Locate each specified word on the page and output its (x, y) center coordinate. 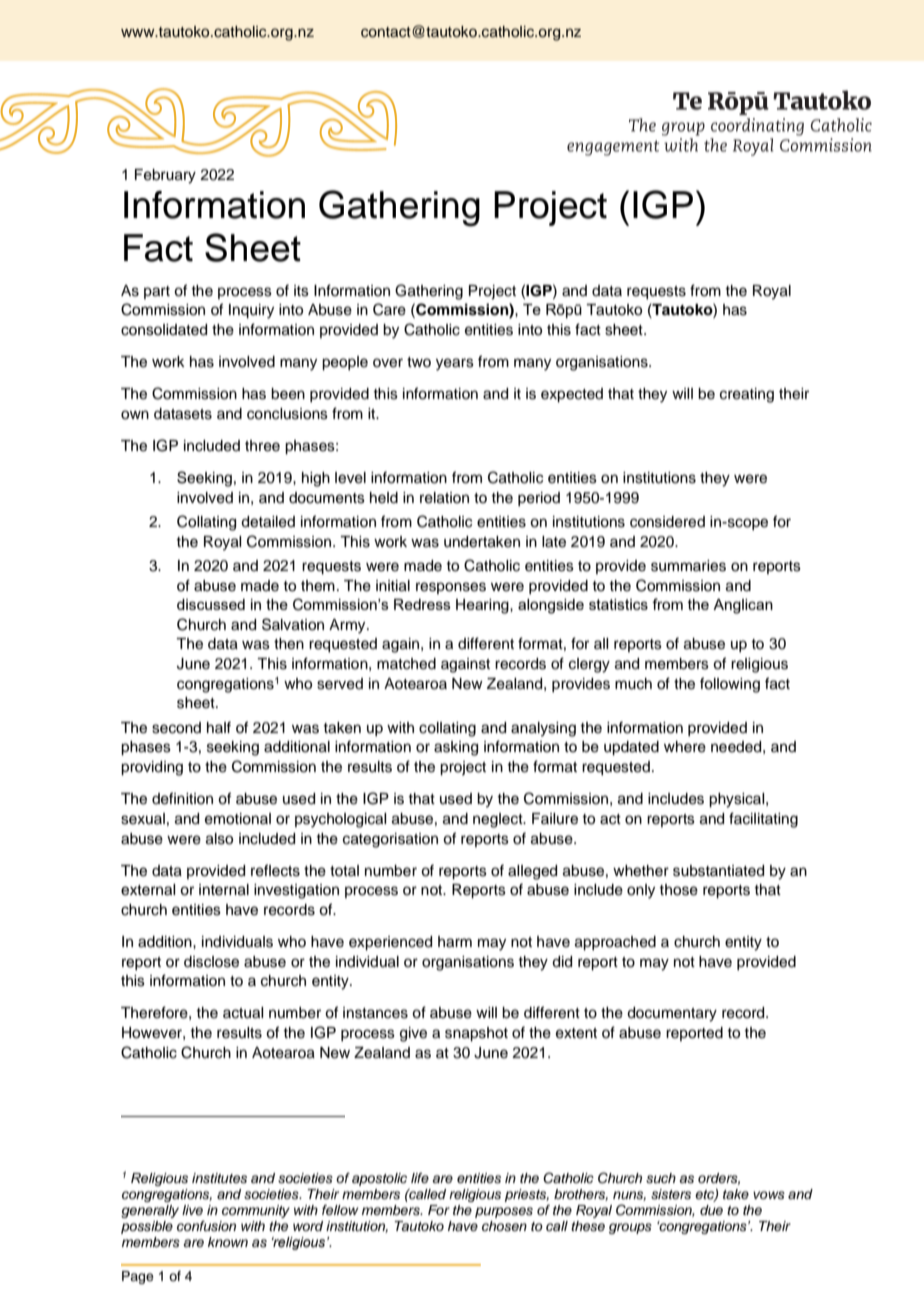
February (165, 176)
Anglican (743, 606)
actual (243, 1013)
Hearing (483, 606)
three (262, 446)
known (228, 1242)
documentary (672, 1014)
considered (667, 522)
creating (747, 395)
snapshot (476, 1034)
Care (389, 309)
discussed (211, 604)
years (455, 364)
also (219, 839)
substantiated (718, 871)
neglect (499, 820)
